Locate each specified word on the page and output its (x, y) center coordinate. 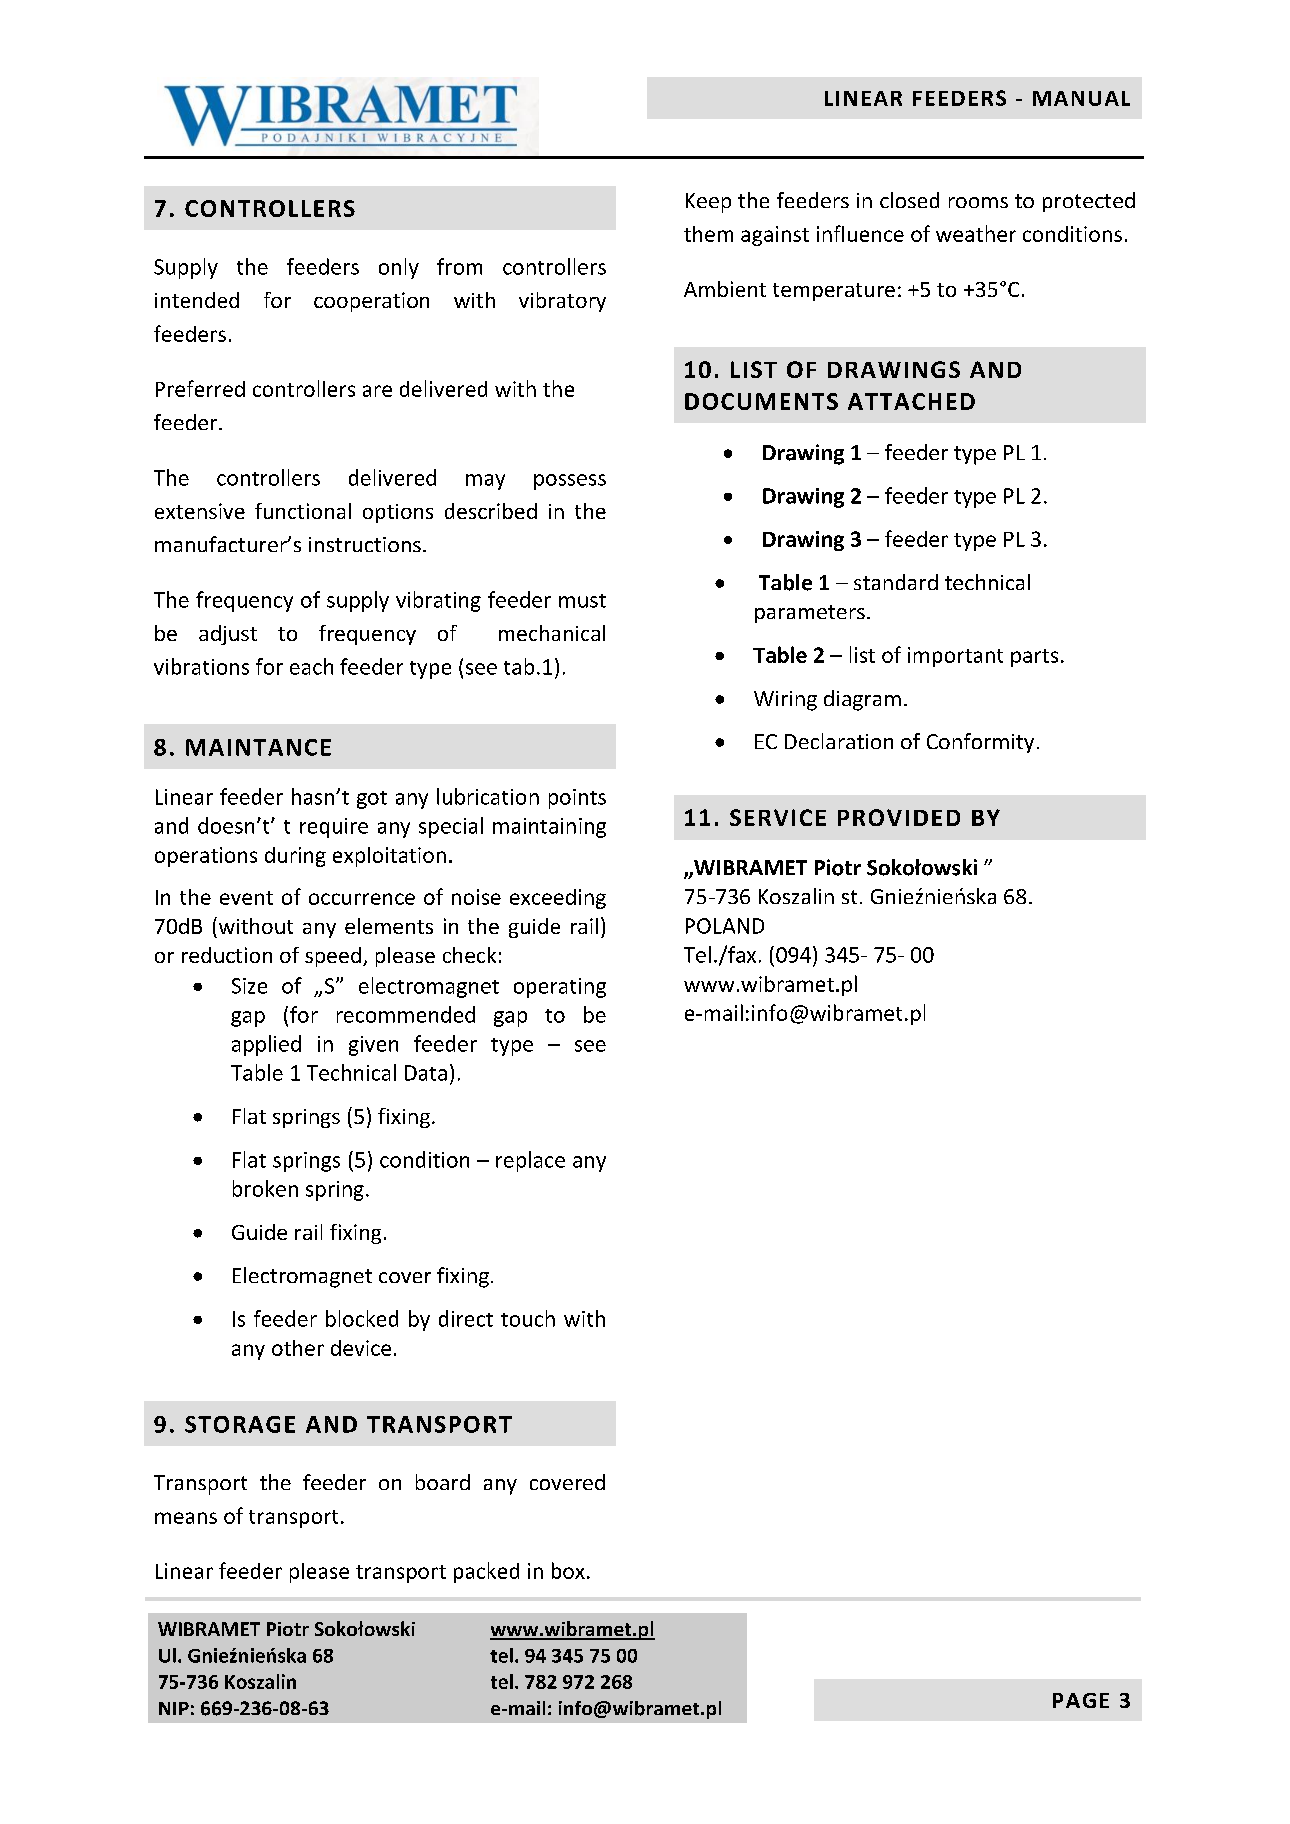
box (568, 1570)
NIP (174, 1708)
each (311, 666)
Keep (708, 203)
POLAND (725, 926)
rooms (978, 202)
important (955, 657)
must (582, 601)
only (399, 268)
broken (265, 1188)
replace (530, 1161)
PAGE (1081, 1700)
